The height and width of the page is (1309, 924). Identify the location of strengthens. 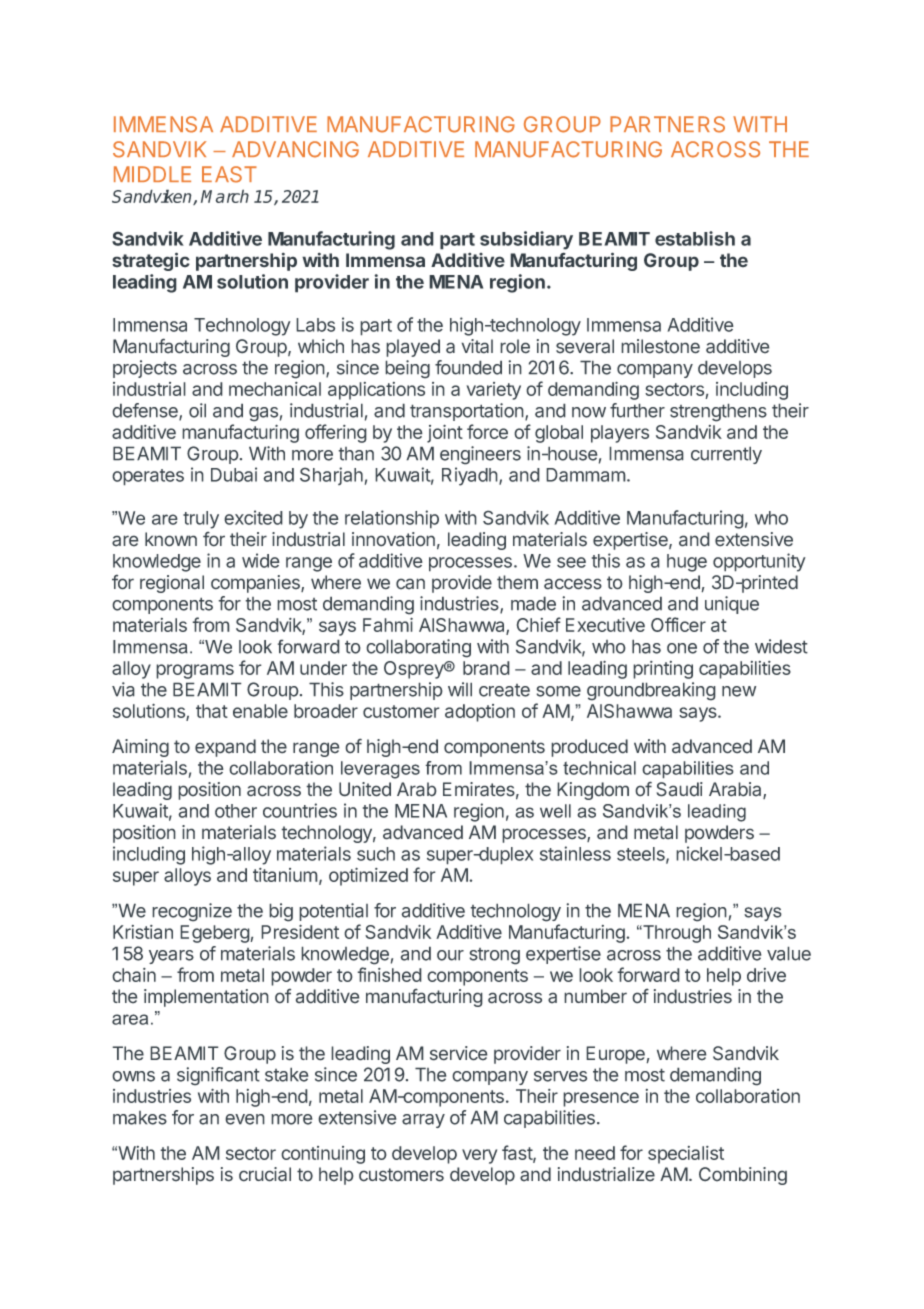
(718, 412).
